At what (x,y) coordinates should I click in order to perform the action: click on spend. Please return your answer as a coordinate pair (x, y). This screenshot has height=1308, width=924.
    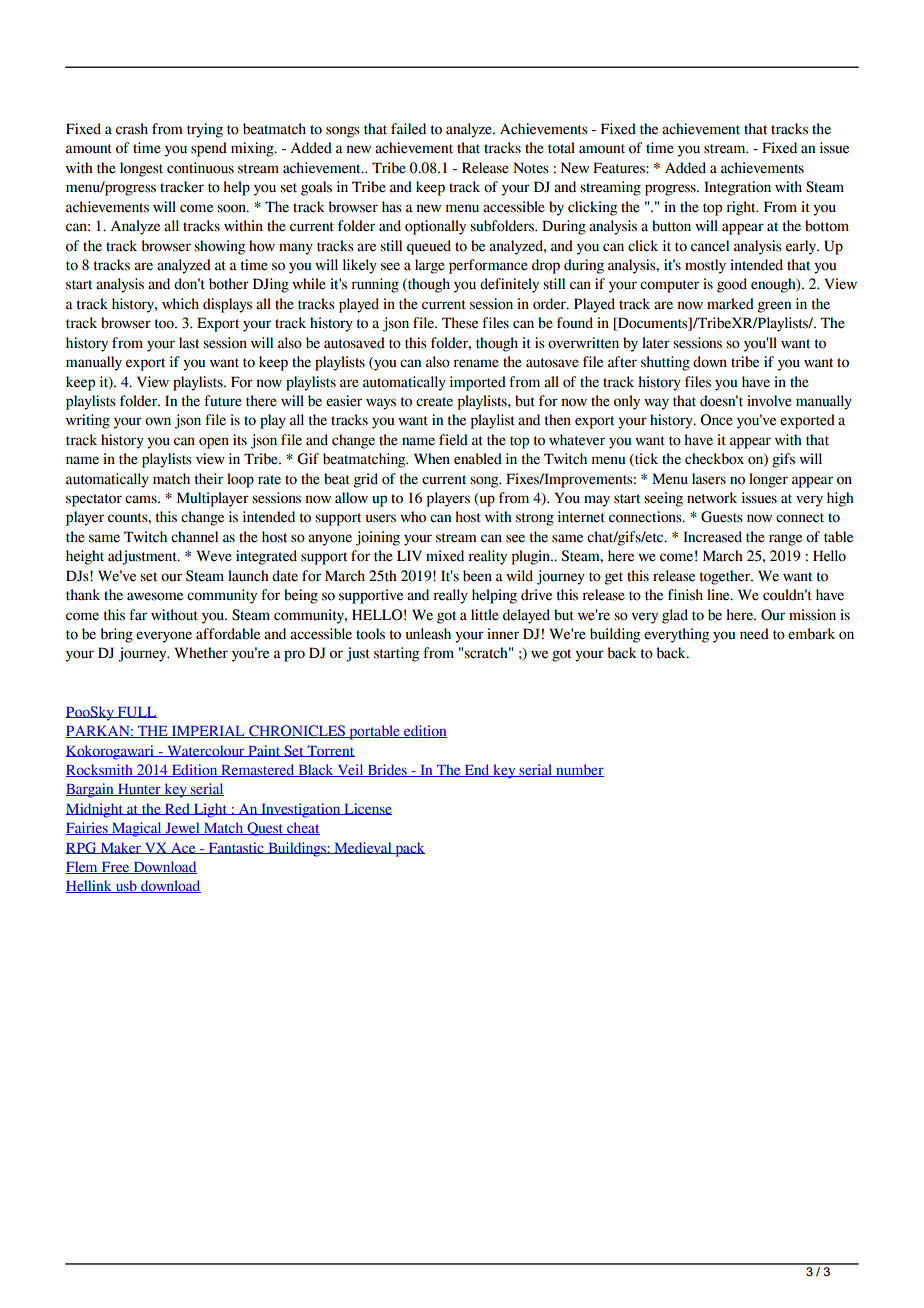
    Looking at the image, I should click on (209, 149).
